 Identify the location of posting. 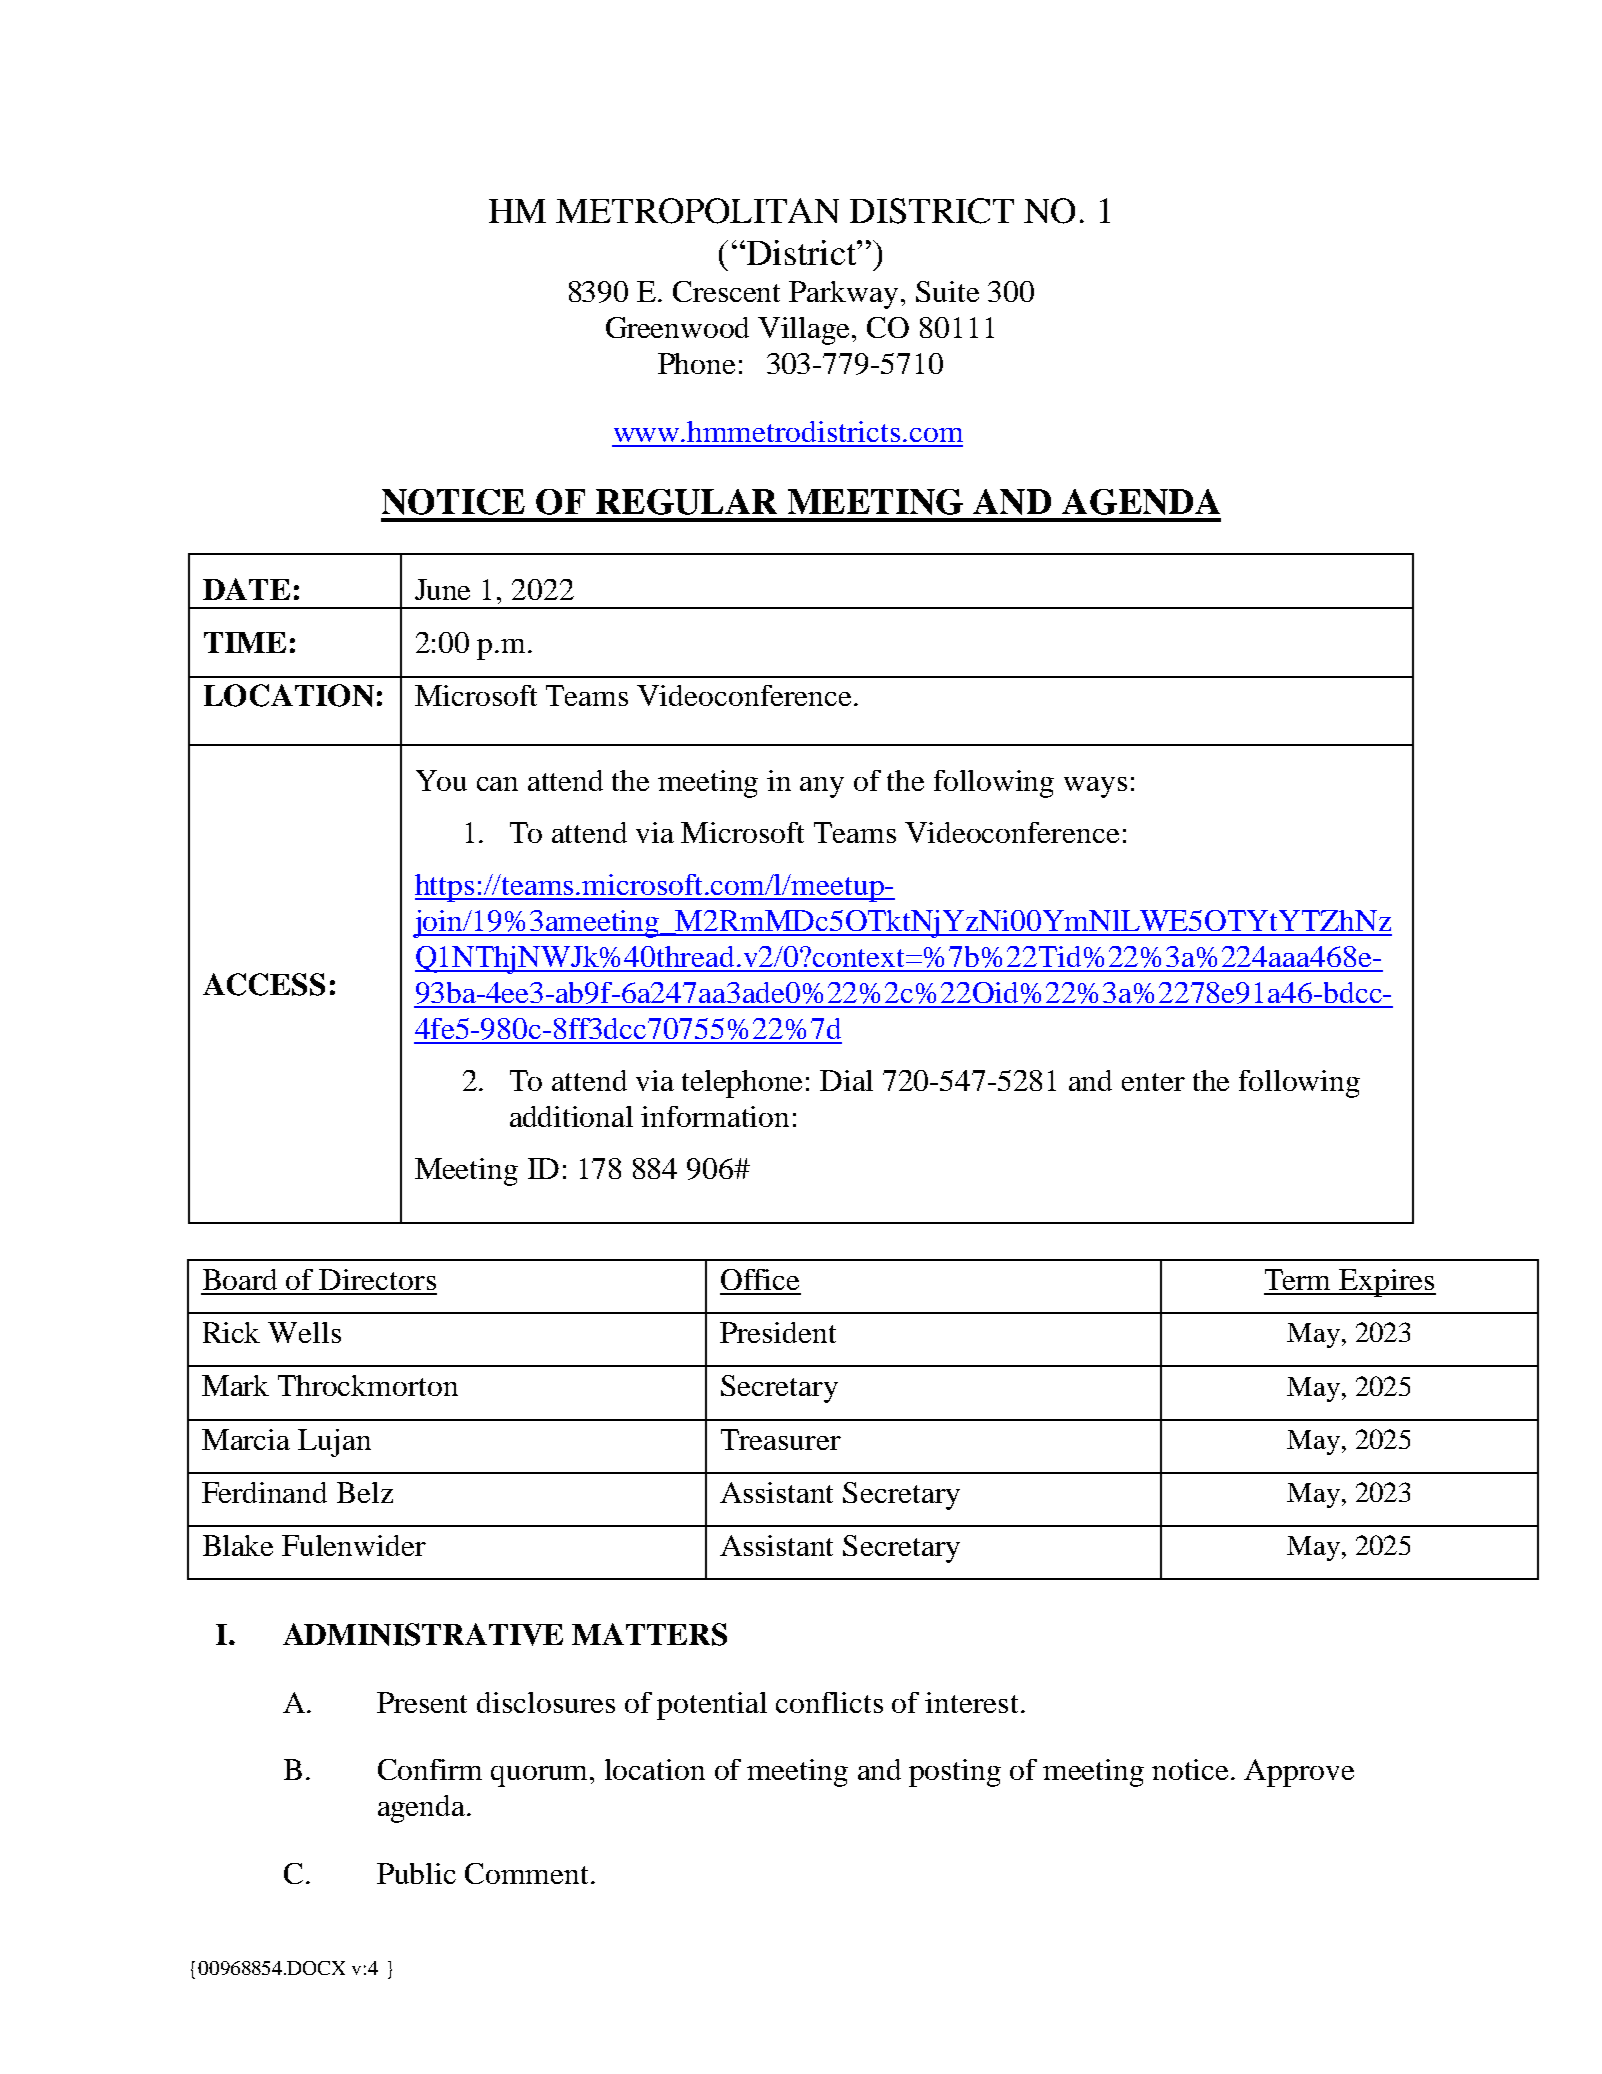
(955, 1773).
